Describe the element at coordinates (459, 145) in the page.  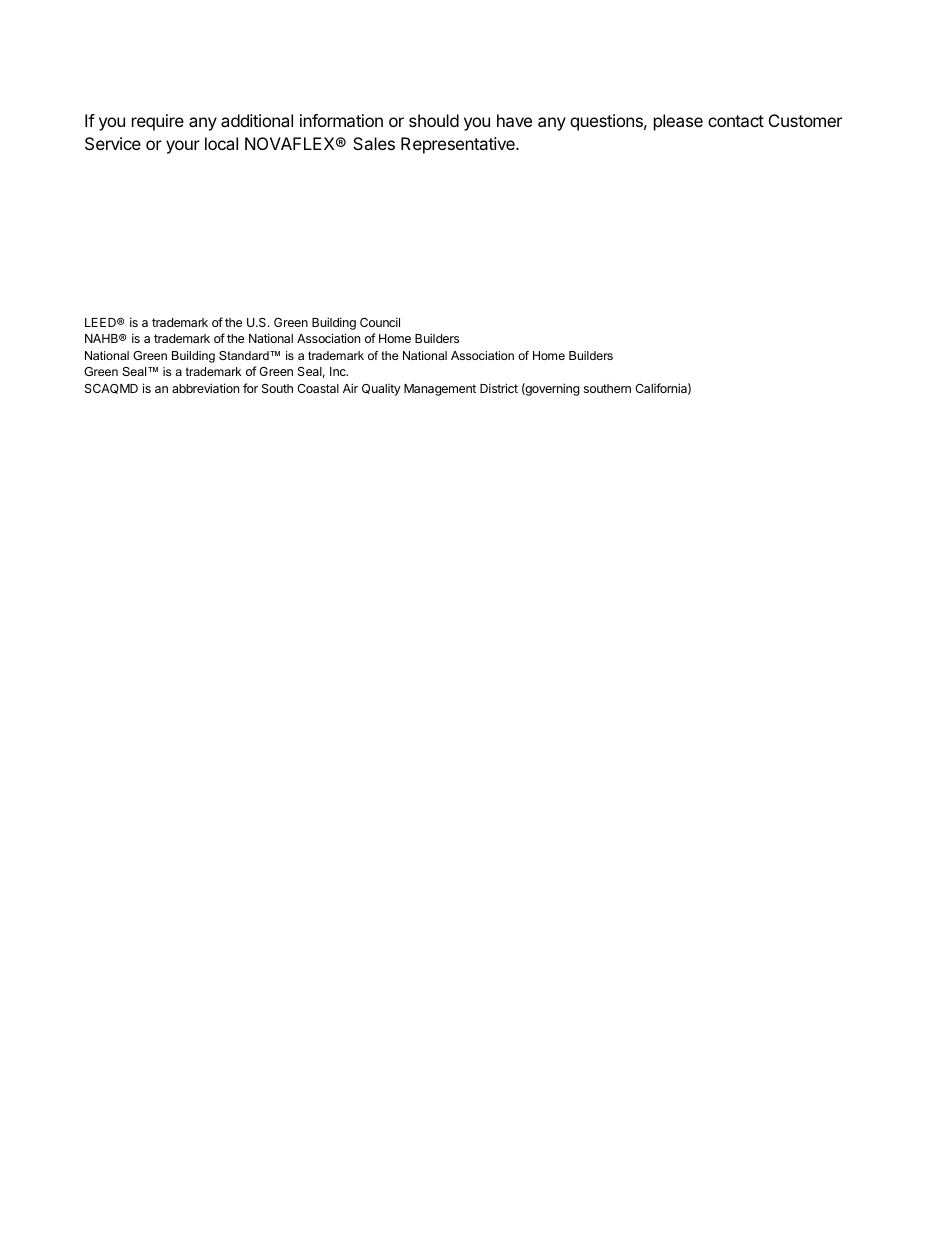
I see `Representative` at that location.
